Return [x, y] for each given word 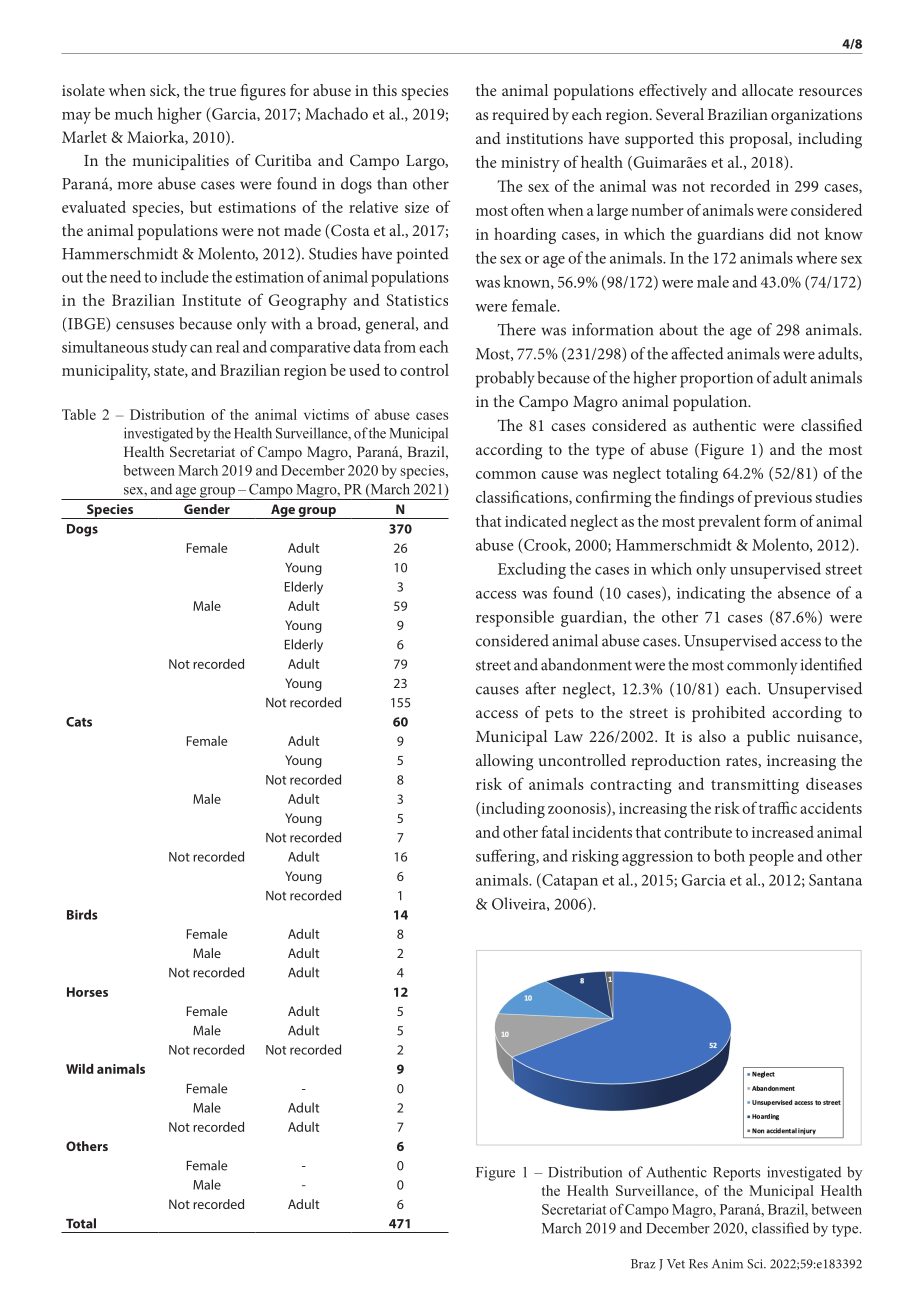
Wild [80, 1069]
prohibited [729, 714]
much [134, 113]
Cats [79, 722]
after [540, 688]
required [520, 116]
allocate [767, 90]
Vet [676, 1264]
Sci [756, 1264]
